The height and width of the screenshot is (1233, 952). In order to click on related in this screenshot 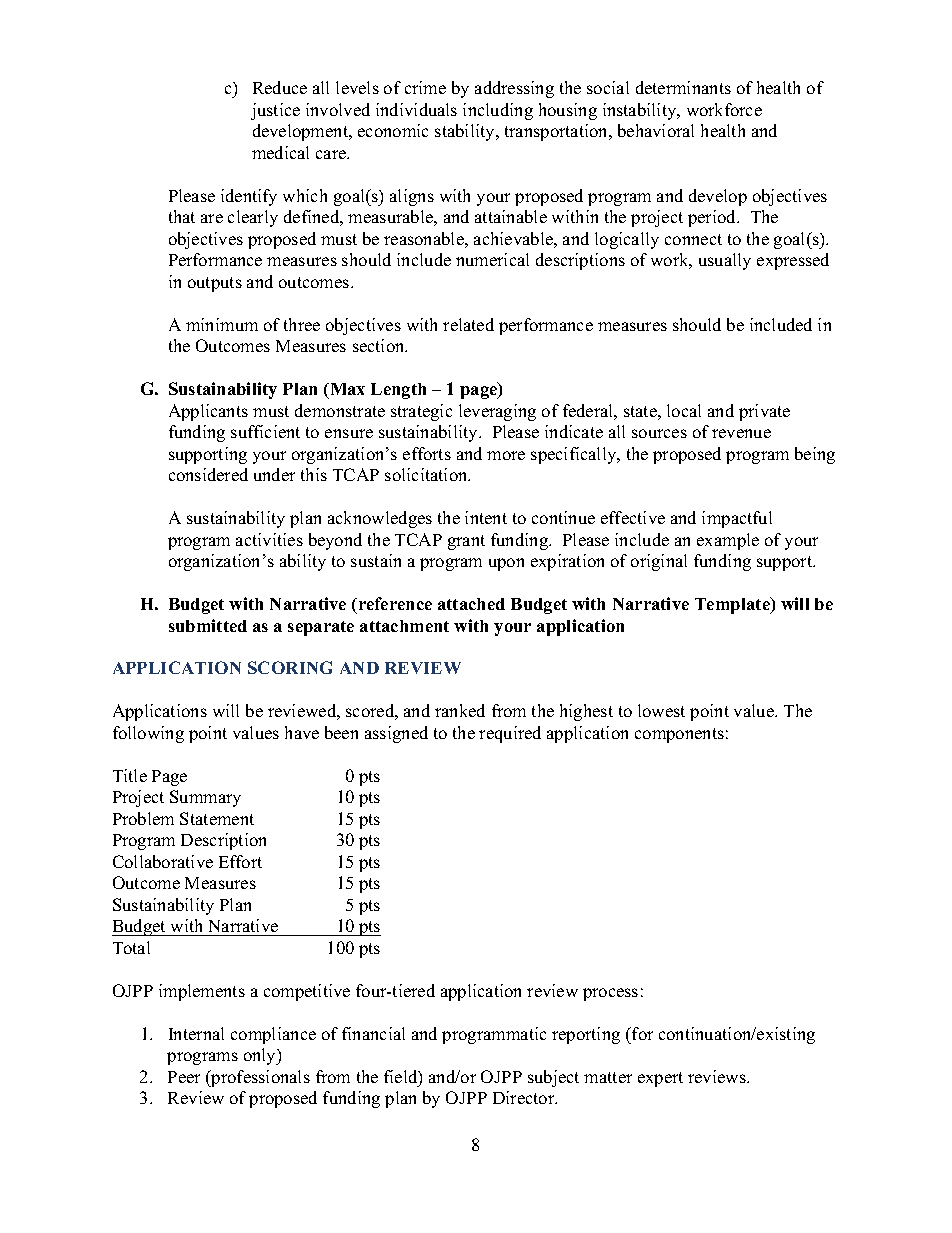, I will do `click(468, 324)`.
